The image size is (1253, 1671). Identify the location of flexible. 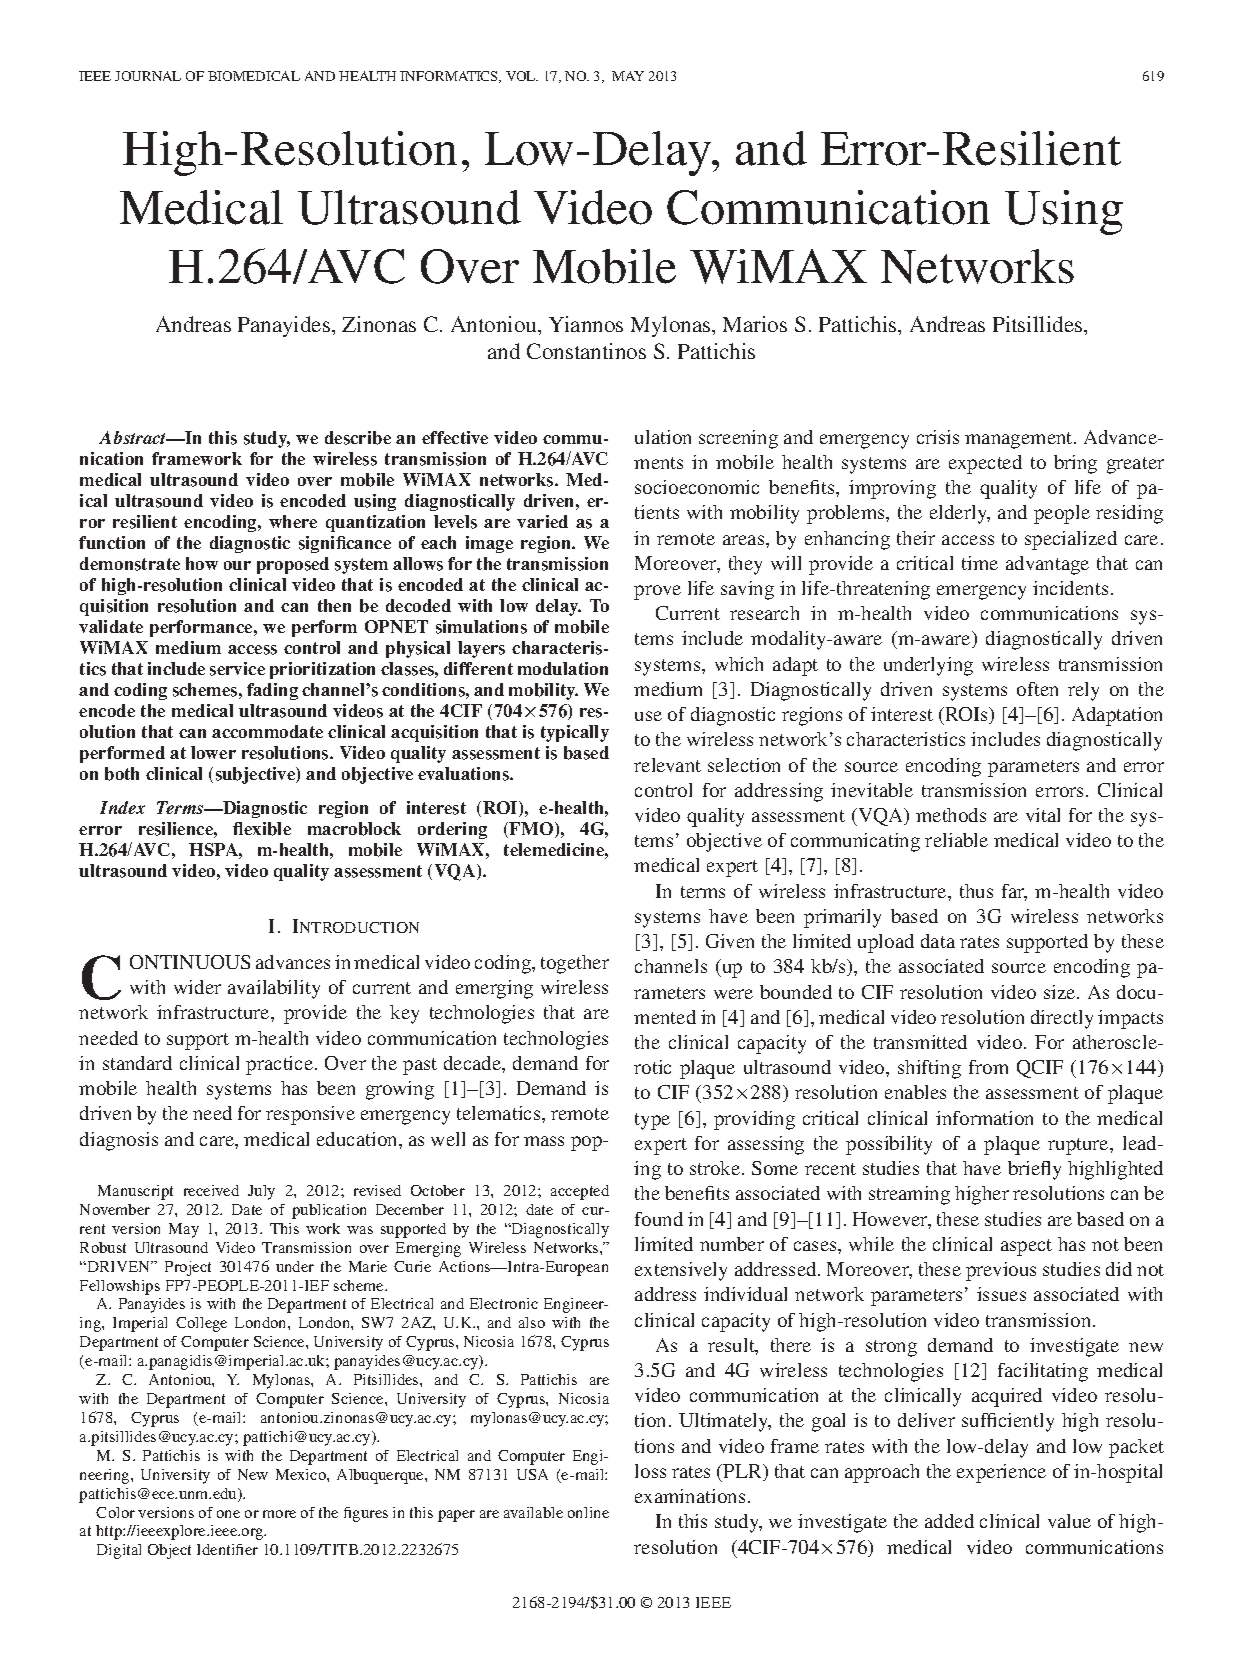
(262, 829).
